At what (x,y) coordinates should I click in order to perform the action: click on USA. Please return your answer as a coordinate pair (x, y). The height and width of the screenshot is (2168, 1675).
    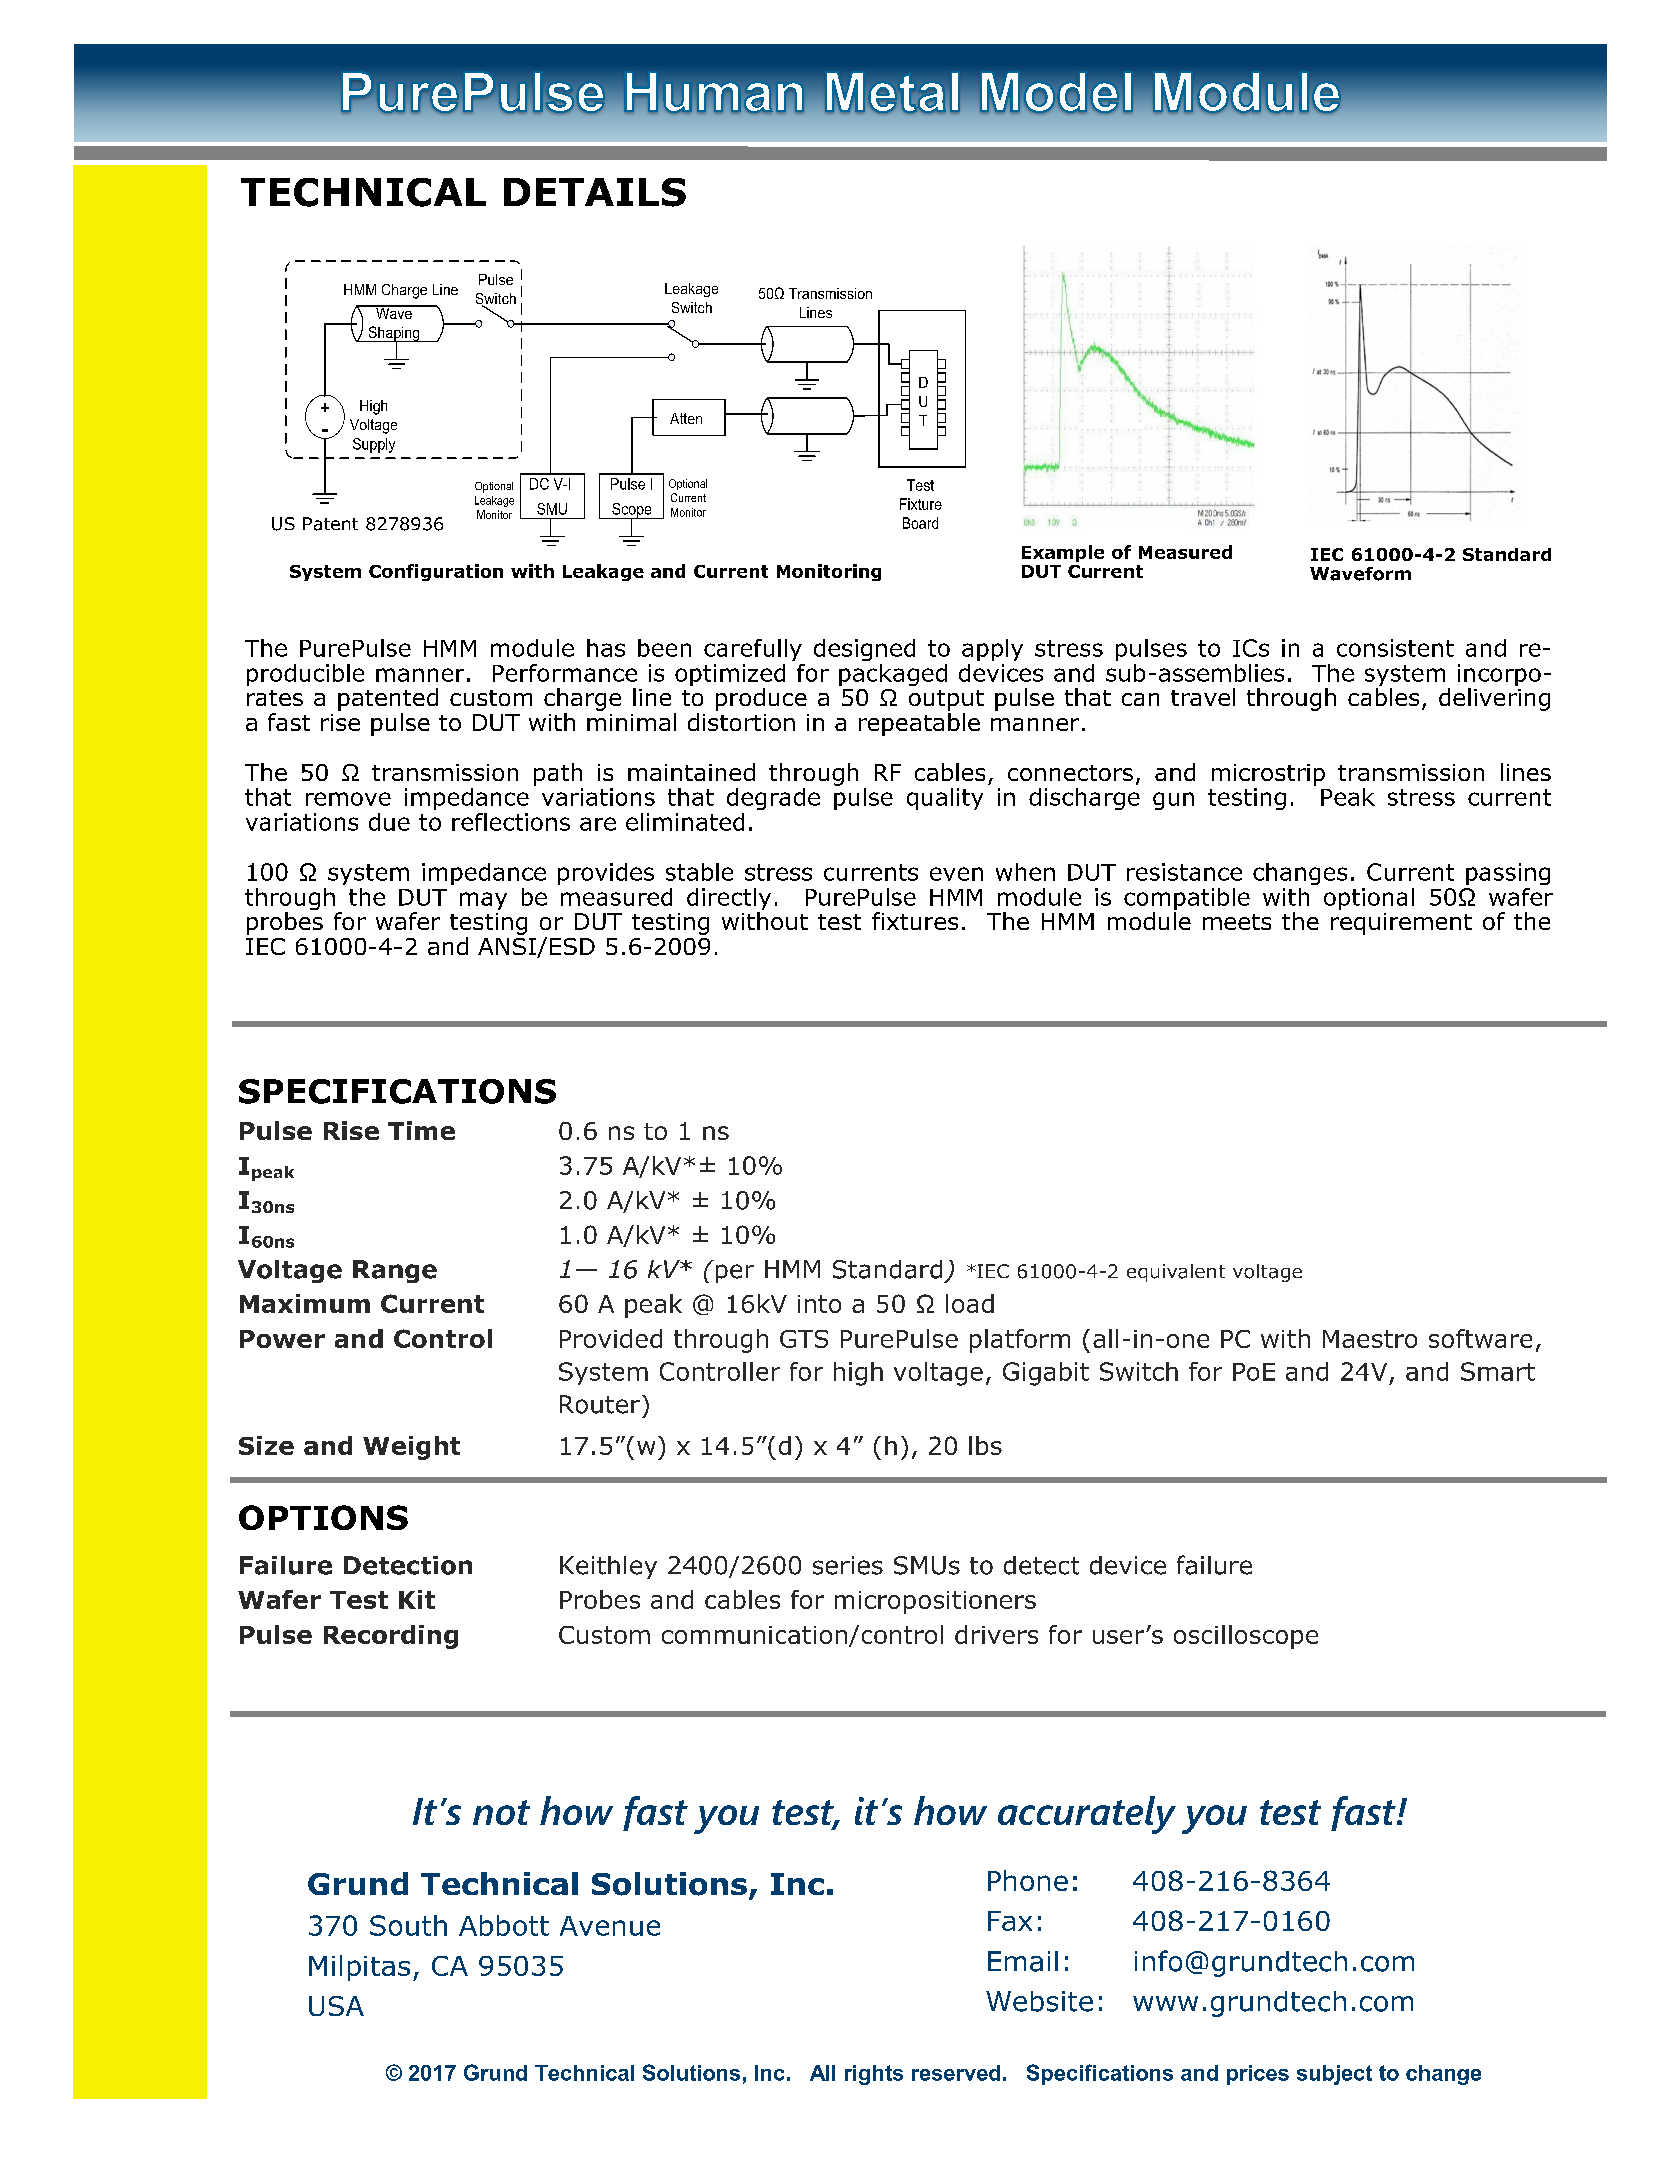
    Looking at the image, I should click on (336, 2006).
